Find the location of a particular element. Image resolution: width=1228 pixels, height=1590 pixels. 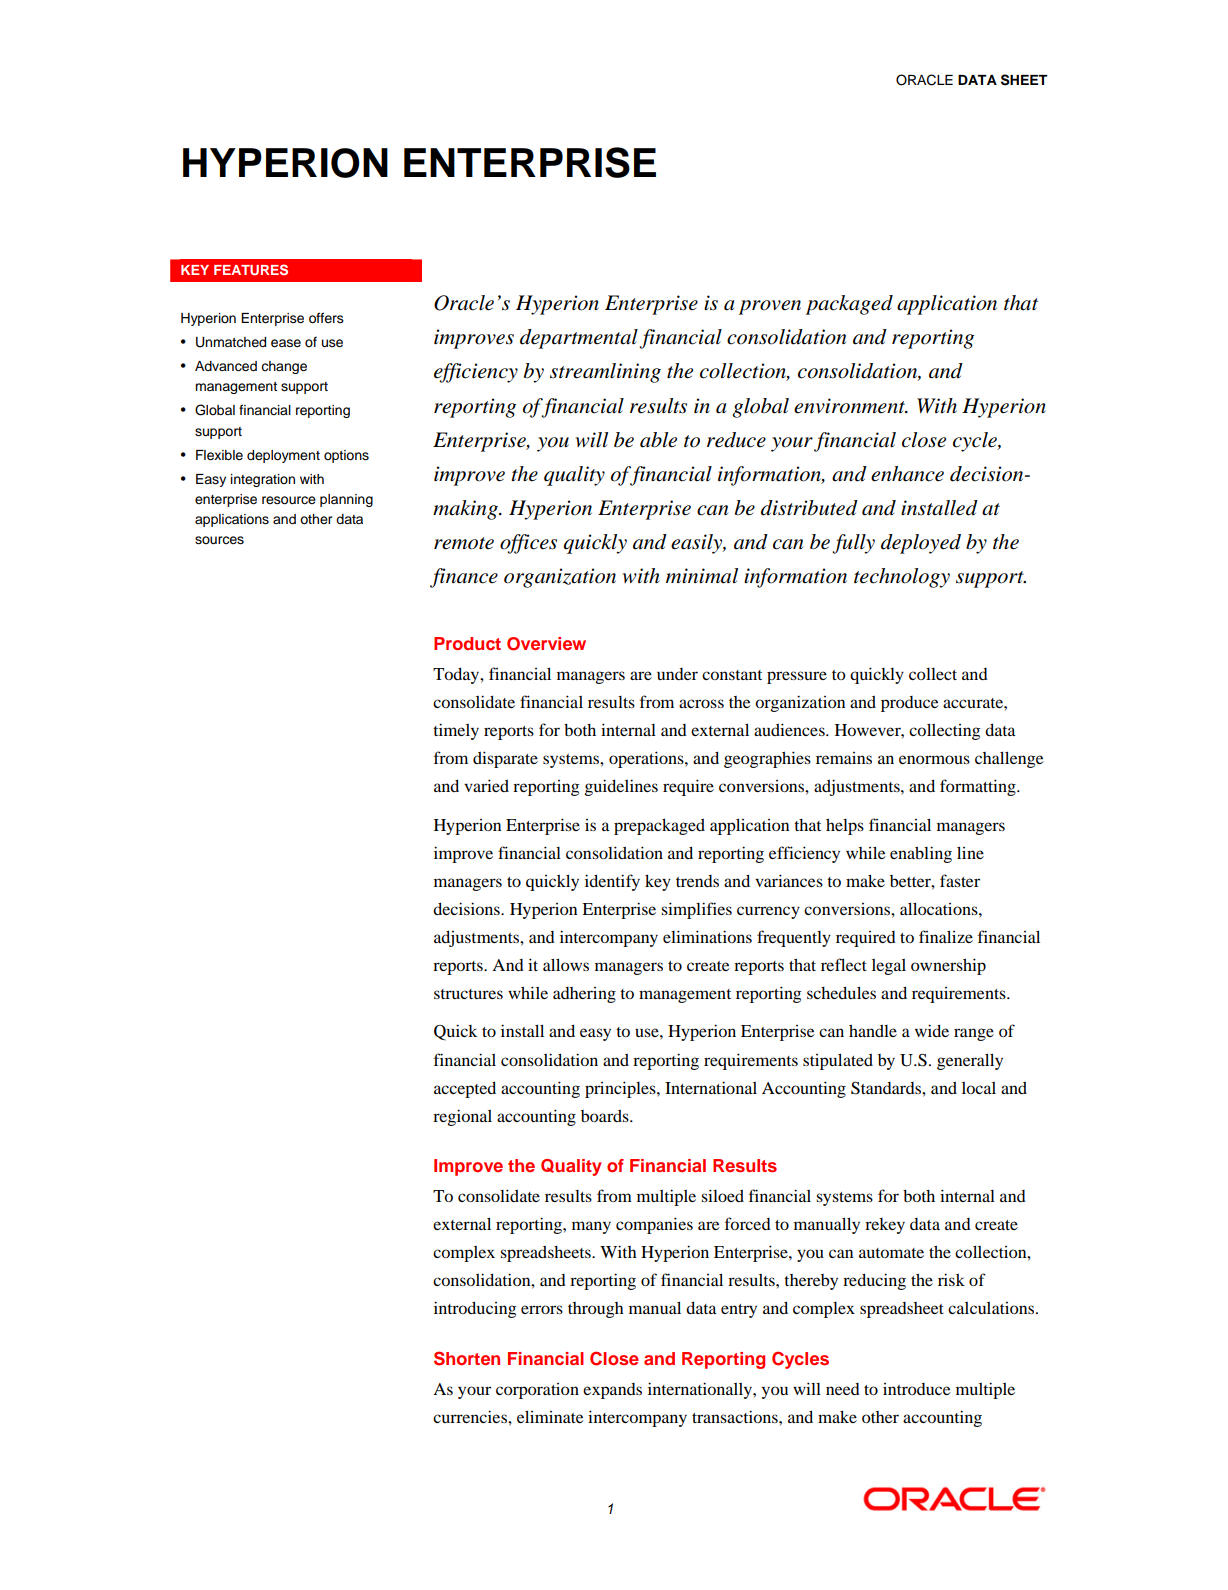

enabling is located at coordinates (921, 854).
